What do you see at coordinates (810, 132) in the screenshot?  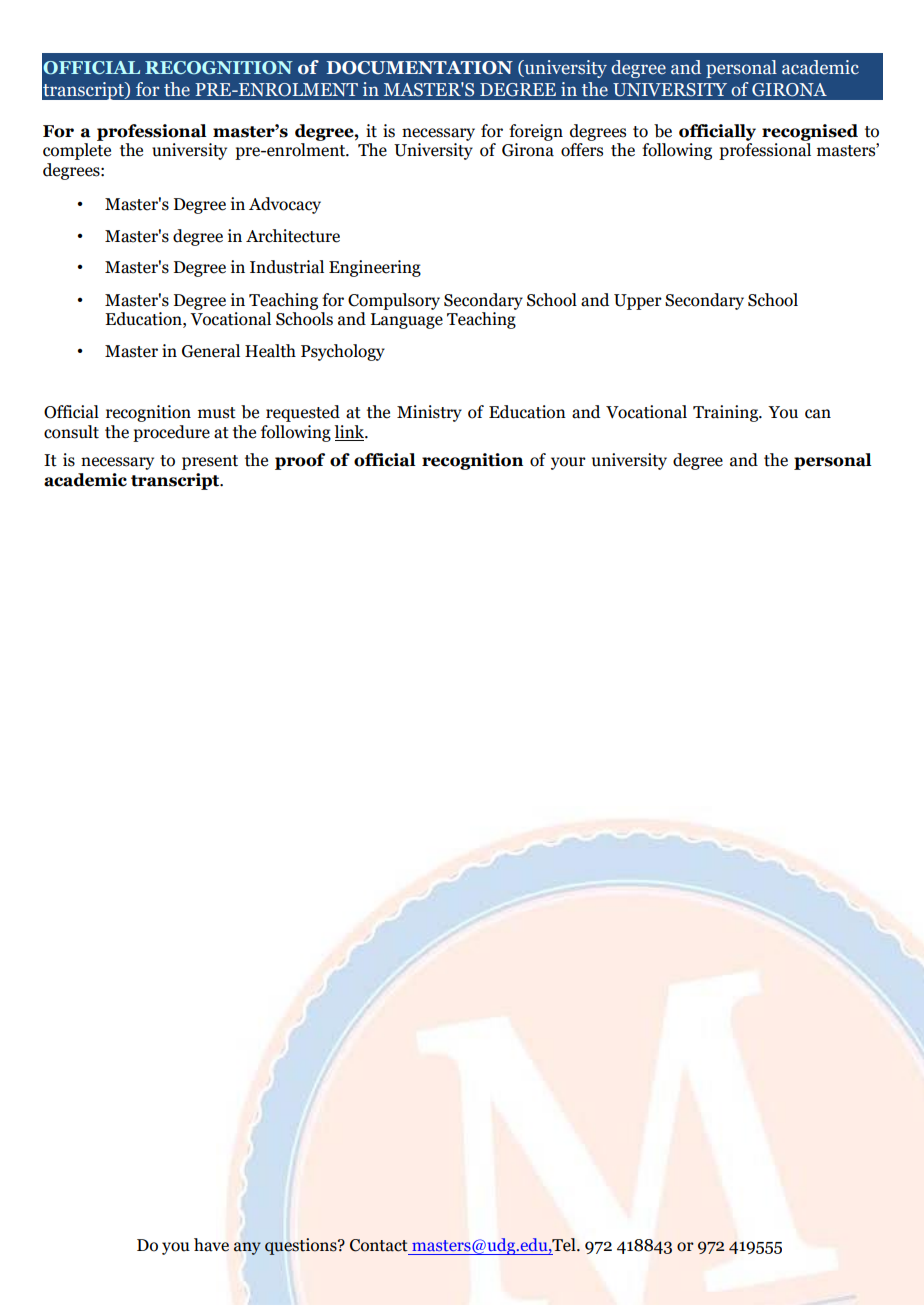 I see `recognised` at bounding box center [810, 132].
